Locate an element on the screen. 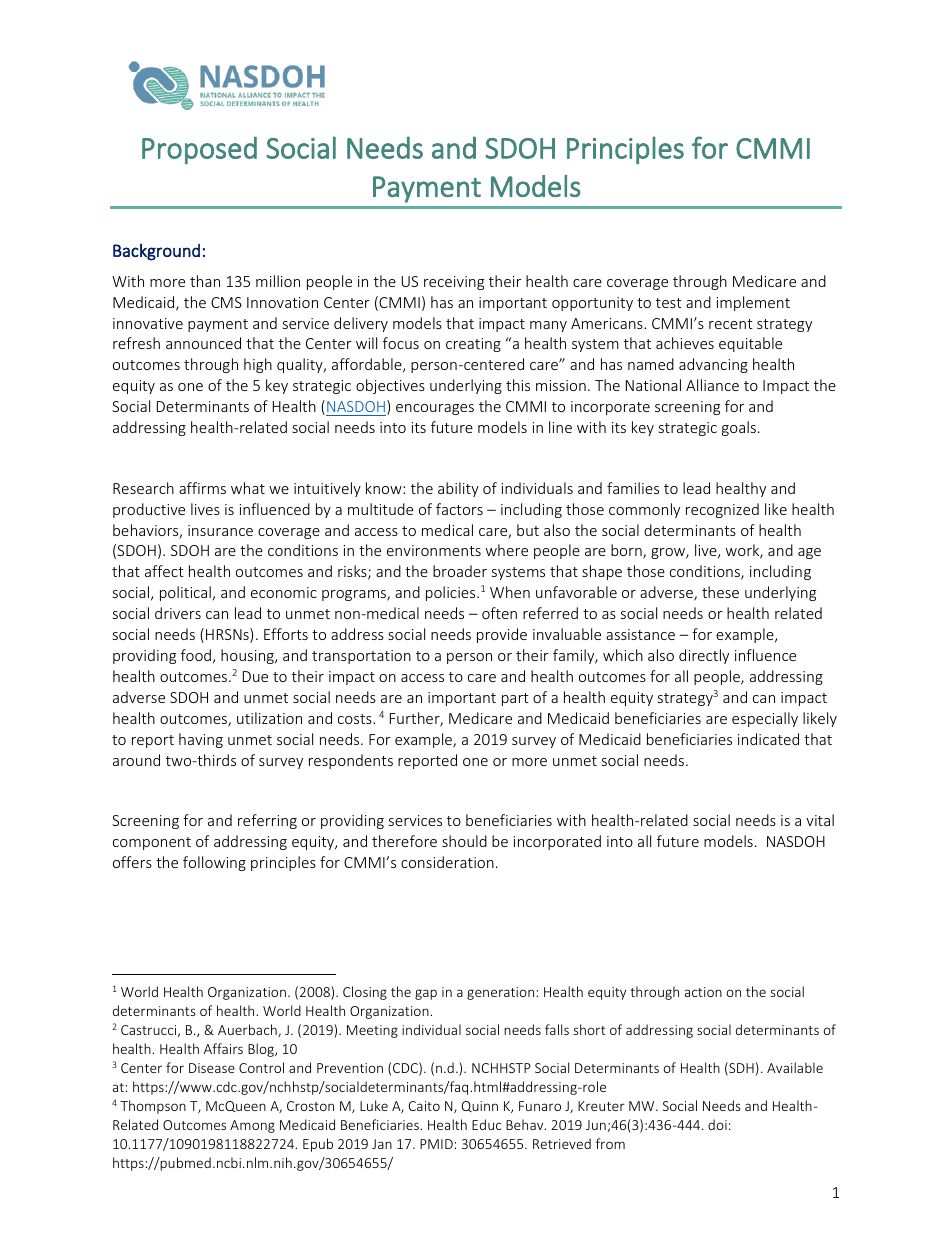 The image size is (952, 1233). following is located at coordinates (214, 863).
